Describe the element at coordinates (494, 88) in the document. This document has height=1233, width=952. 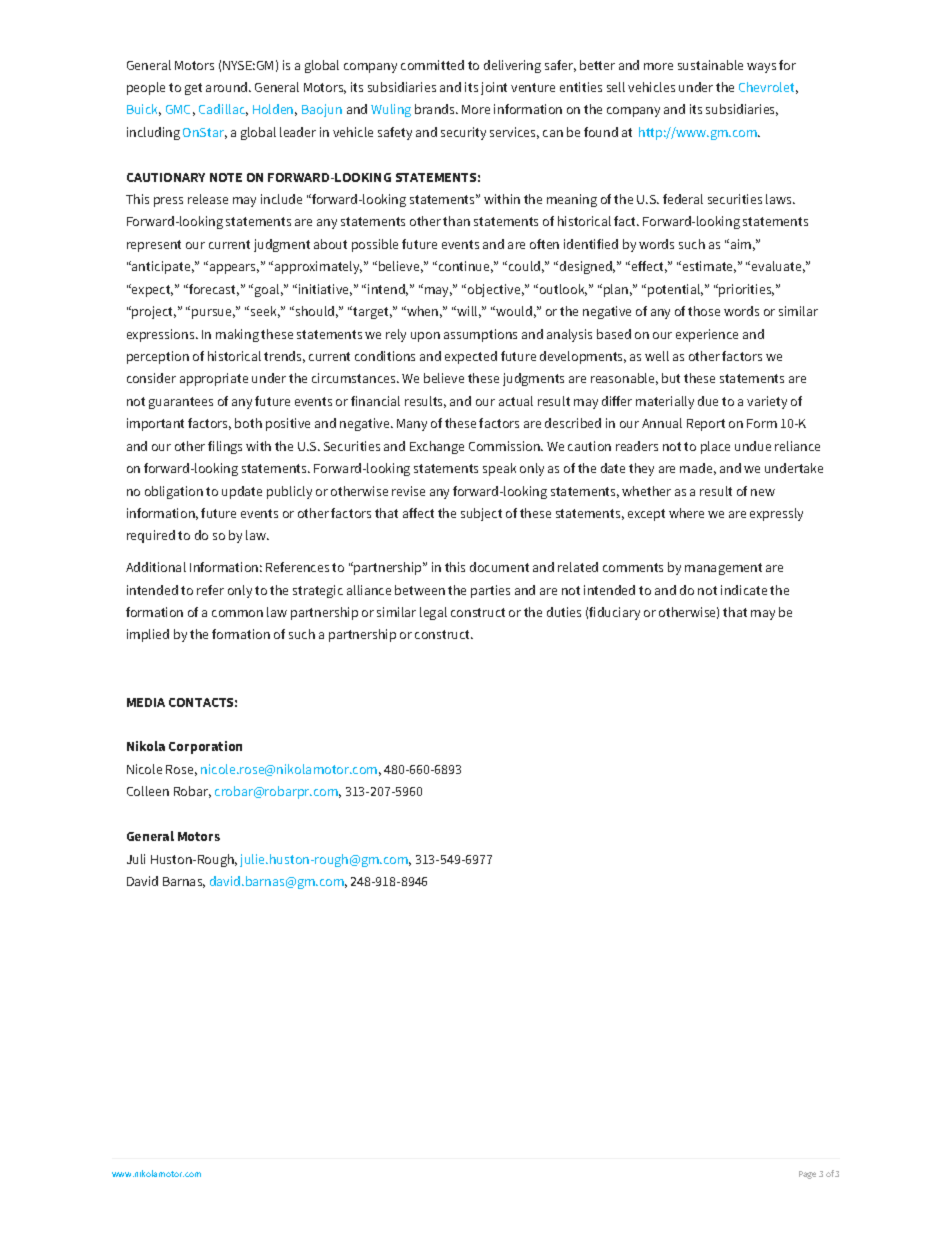
I see `joint` at that location.
